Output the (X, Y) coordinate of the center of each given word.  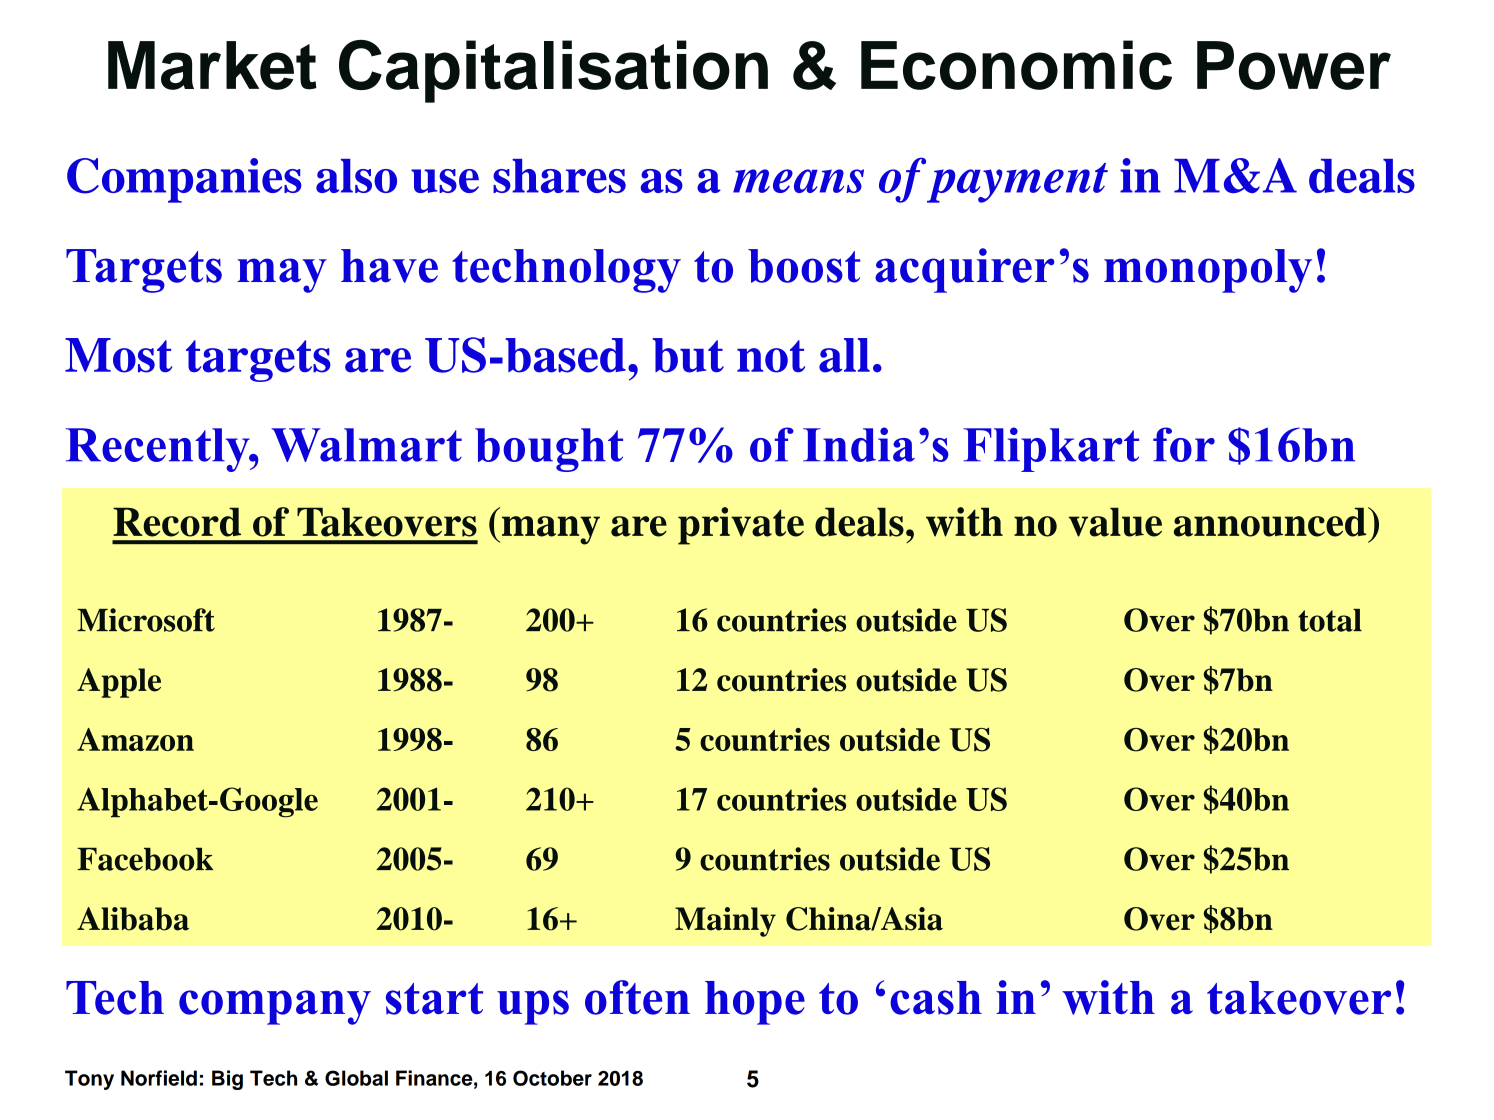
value (1115, 522)
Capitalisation (553, 71)
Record (177, 522)
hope (755, 1003)
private (741, 526)
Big (227, 1080)
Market (212, 65)
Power (1294, 65)
